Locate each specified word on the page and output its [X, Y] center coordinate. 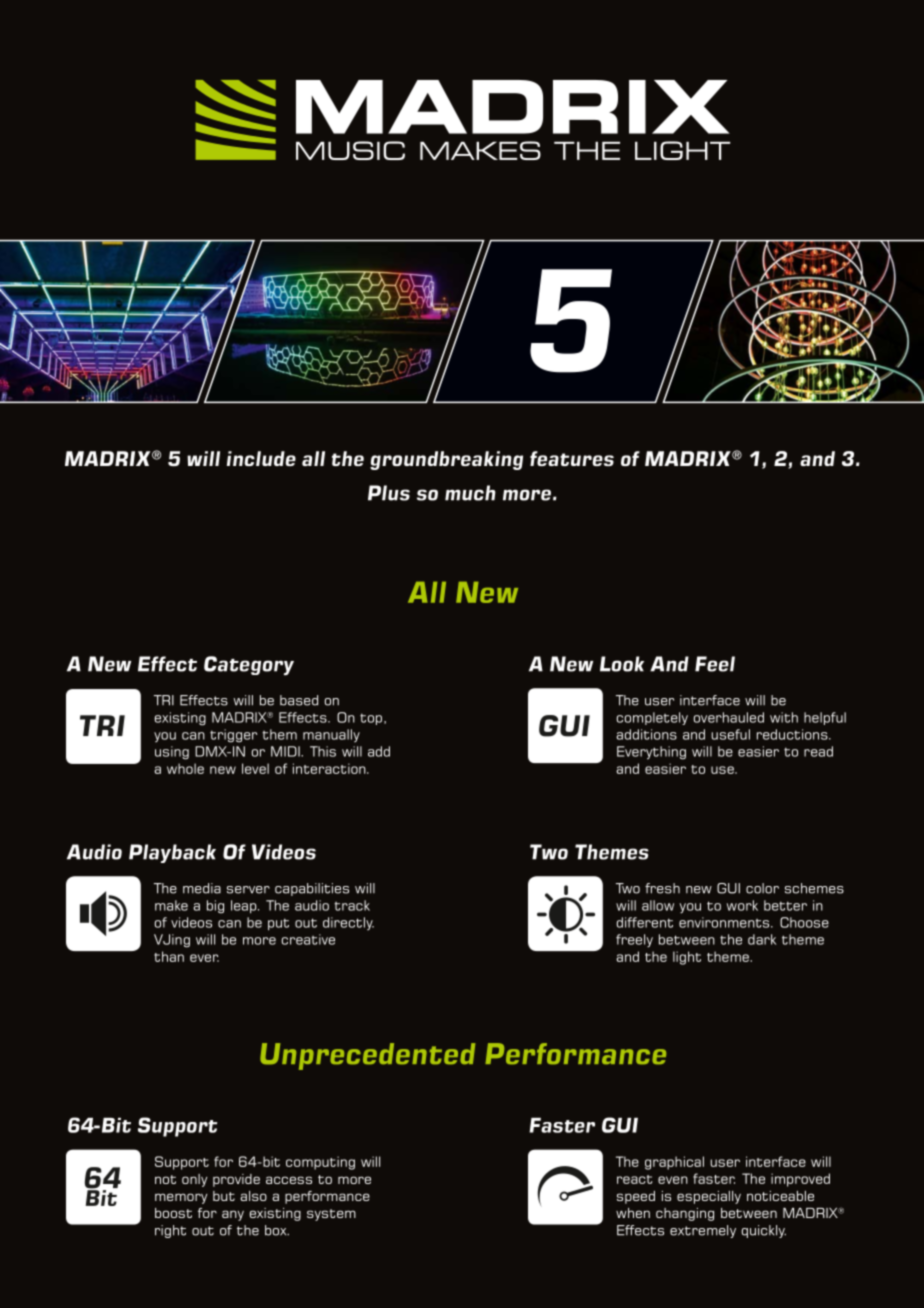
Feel [715, 664]
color [762, 888]
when [633, 1213]
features [572, 458]
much [470, 493]
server [248, 890]
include [261, 458]
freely [634, 941]
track [352, 905]
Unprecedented [367, 1056]
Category [249, 666]
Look [622, 664]
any [233, 1215]
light [687, 958]
